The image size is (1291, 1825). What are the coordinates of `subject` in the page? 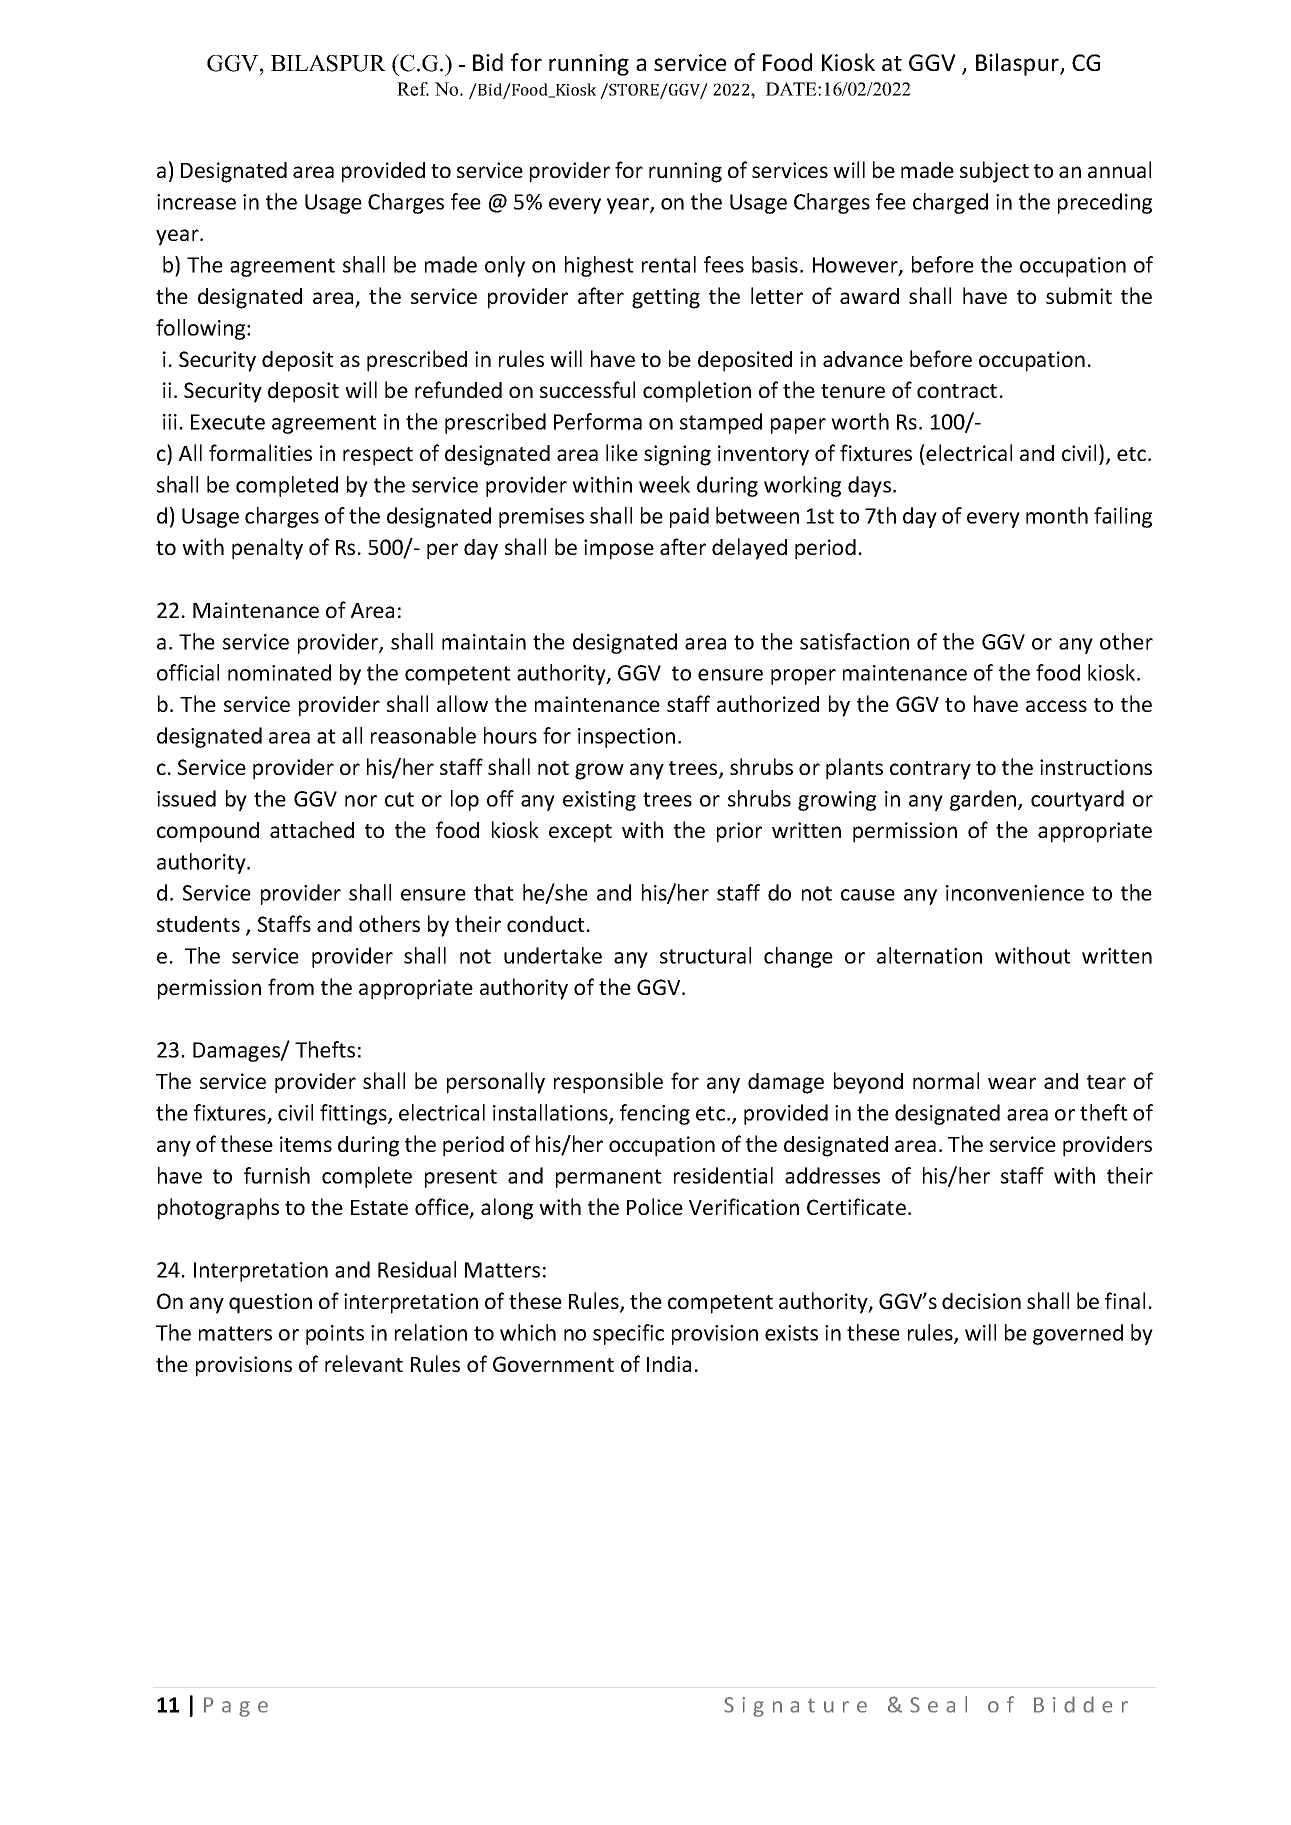 It's located at (994, 172).
